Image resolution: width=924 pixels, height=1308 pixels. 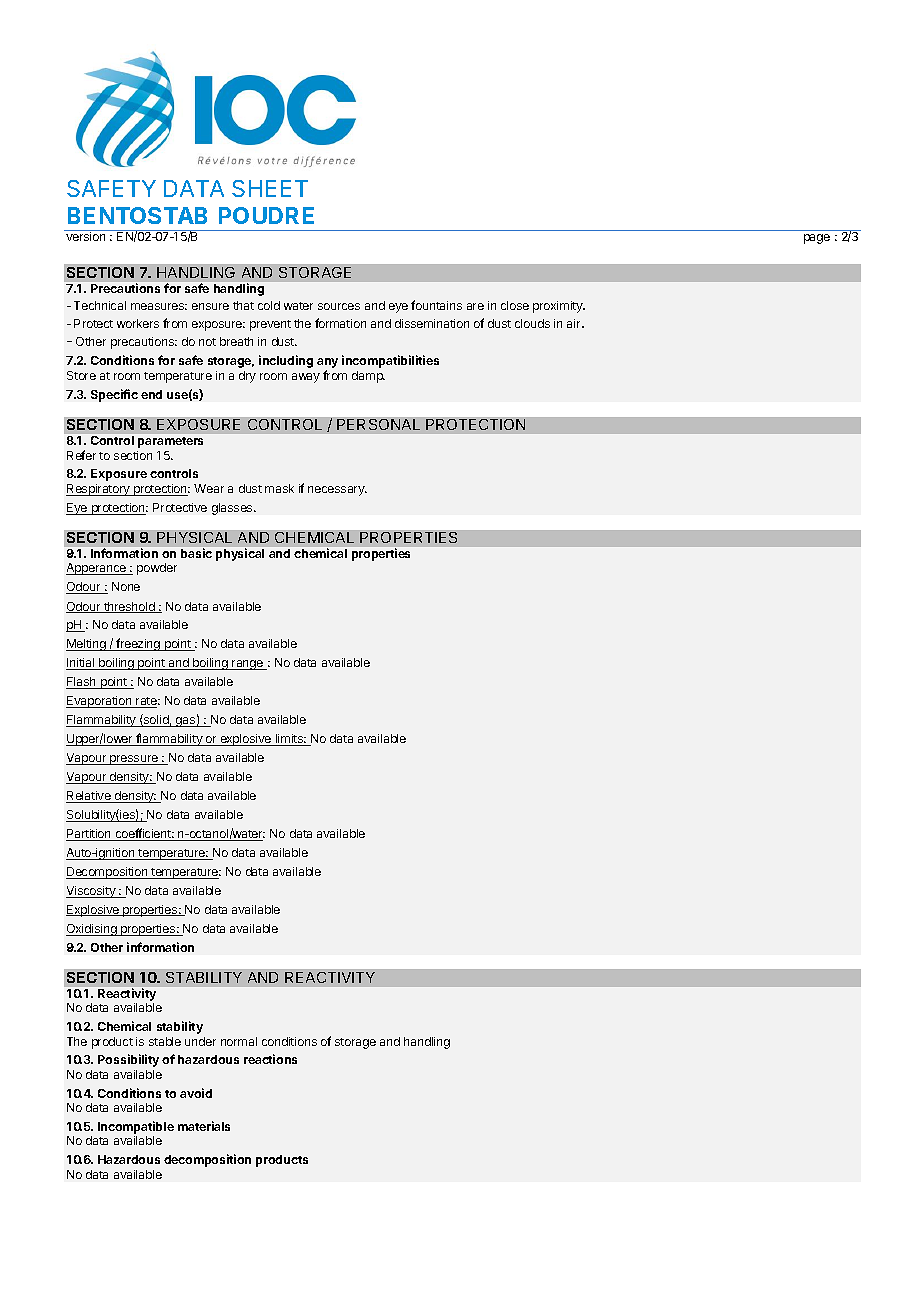 I want to click on SHEET, so click(x=270, y=188).
